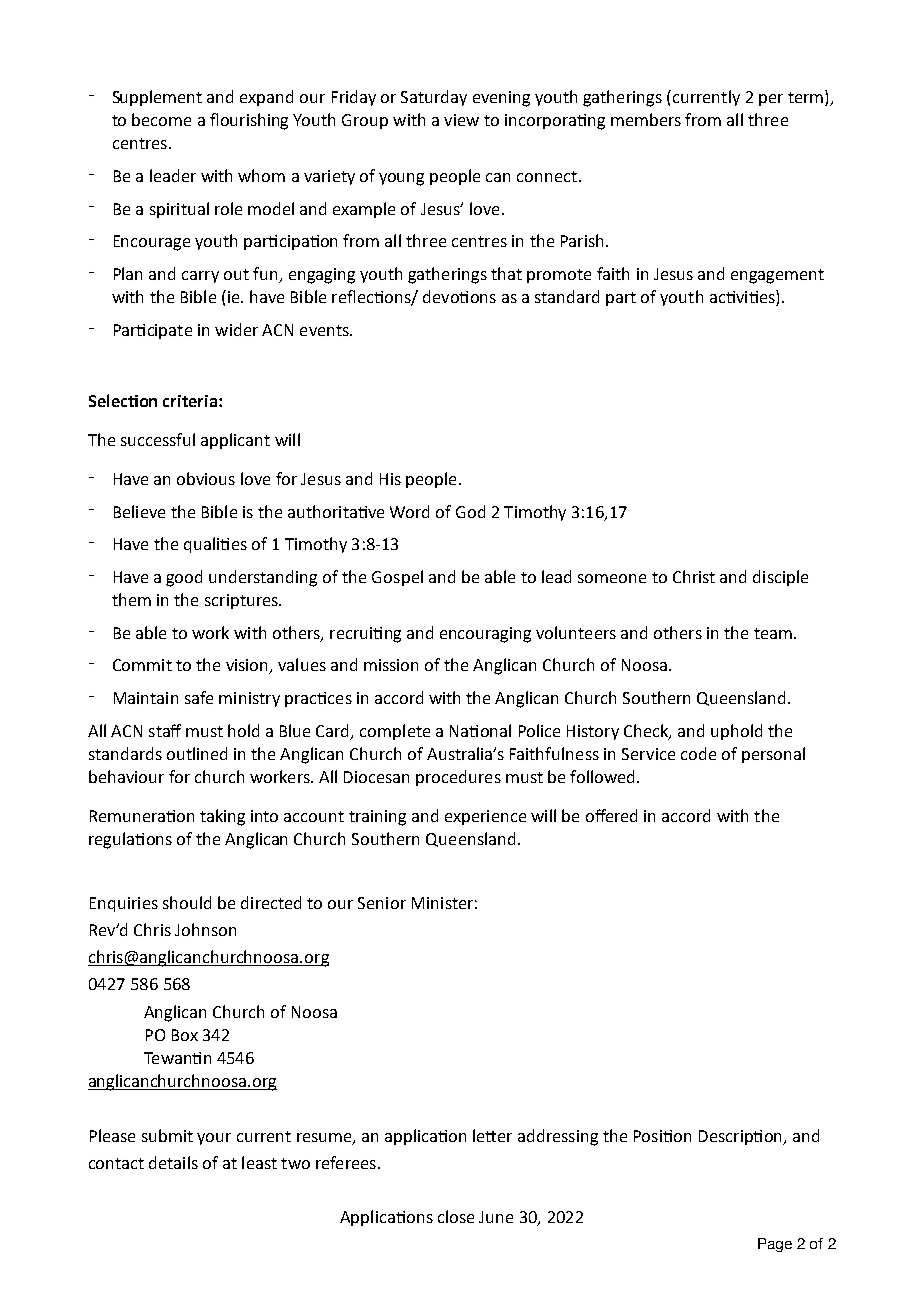  I want to click on team, so click(773, 633).
